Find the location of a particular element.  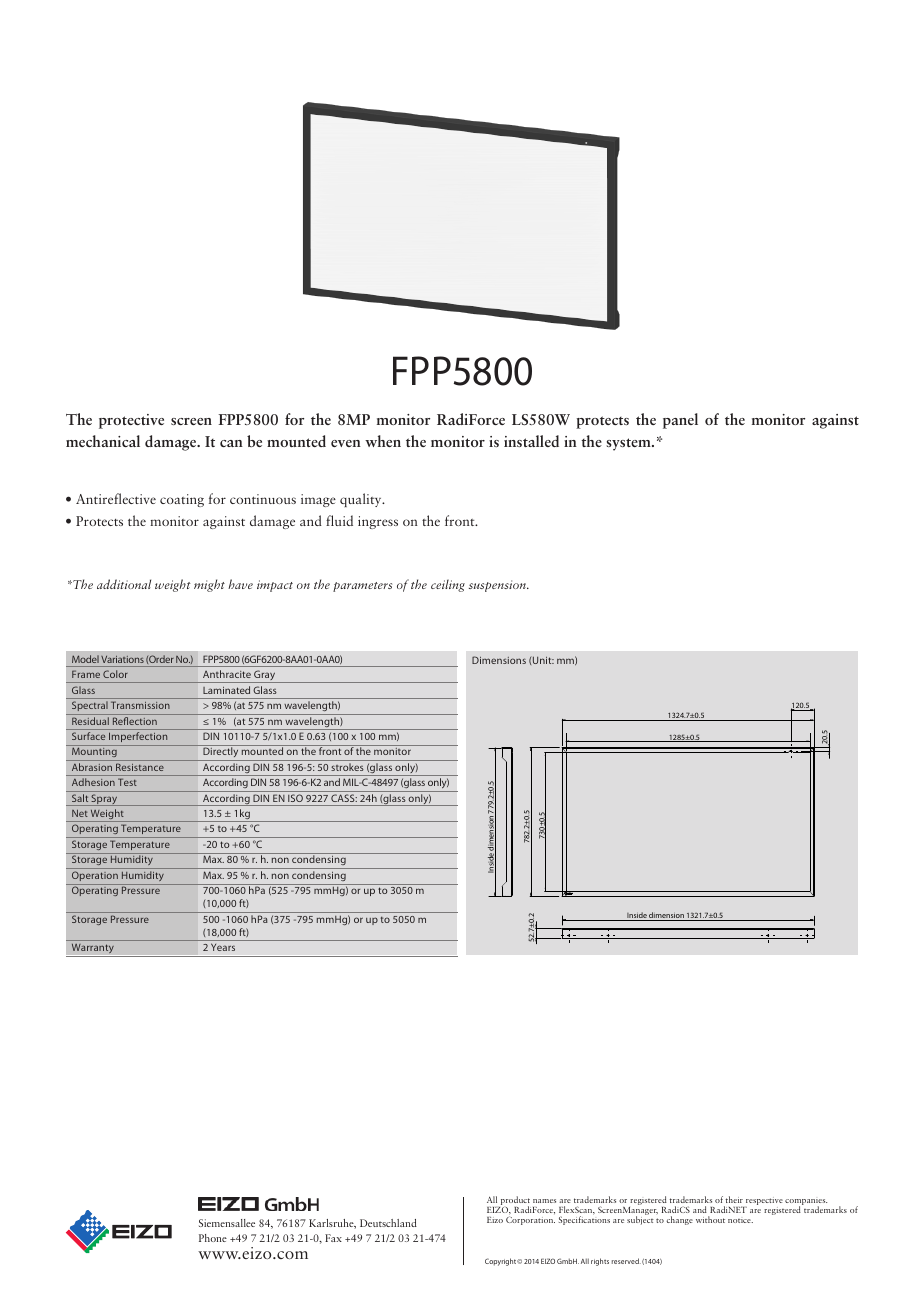

Deutschland is located at coordinates (388, 1223).
